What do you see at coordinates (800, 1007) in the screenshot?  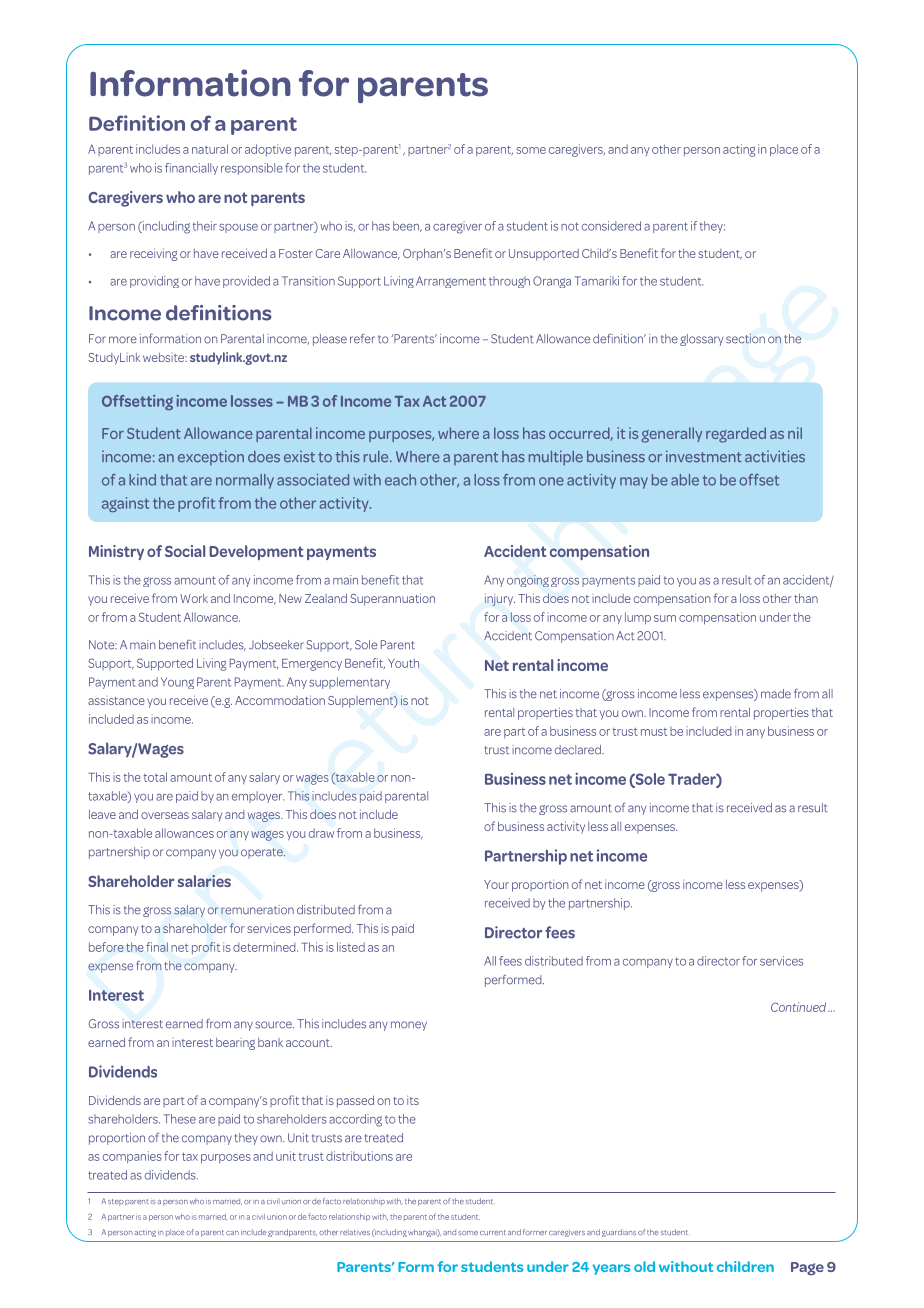 I see `Continued` at bounding box center [800, 1007].
